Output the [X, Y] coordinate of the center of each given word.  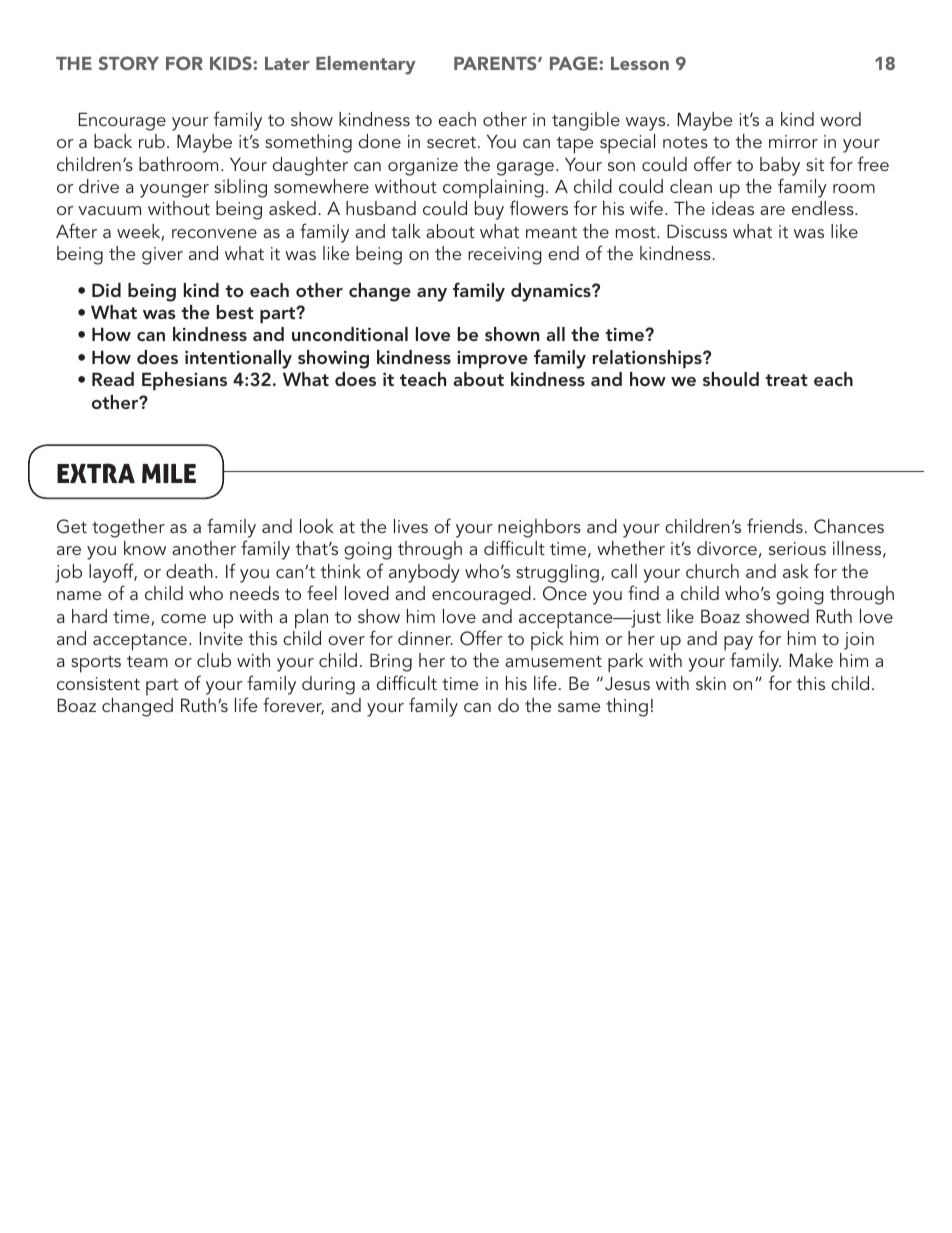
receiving [505, 256]
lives [411, 526]
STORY [128, 63]
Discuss [697, 231]
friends [775, 525]
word [840, 119]
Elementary [366, 65]
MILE [169, 473]
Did [106, 290]
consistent [98, 683]
